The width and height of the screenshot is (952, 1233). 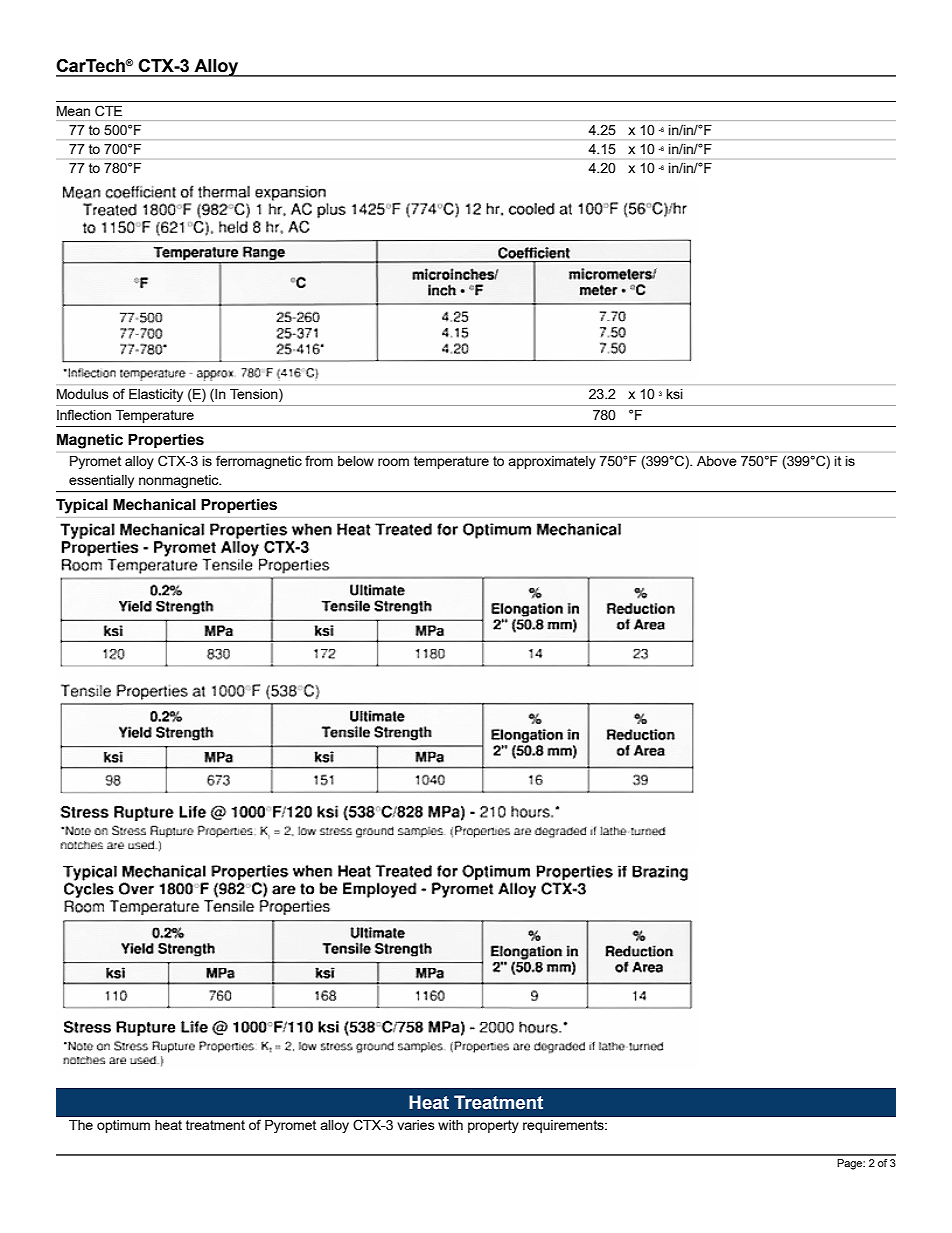 What do you see at coordinates (108, 111) in the screenshot?
I see `CTE` at bounding box center [108, 111].
